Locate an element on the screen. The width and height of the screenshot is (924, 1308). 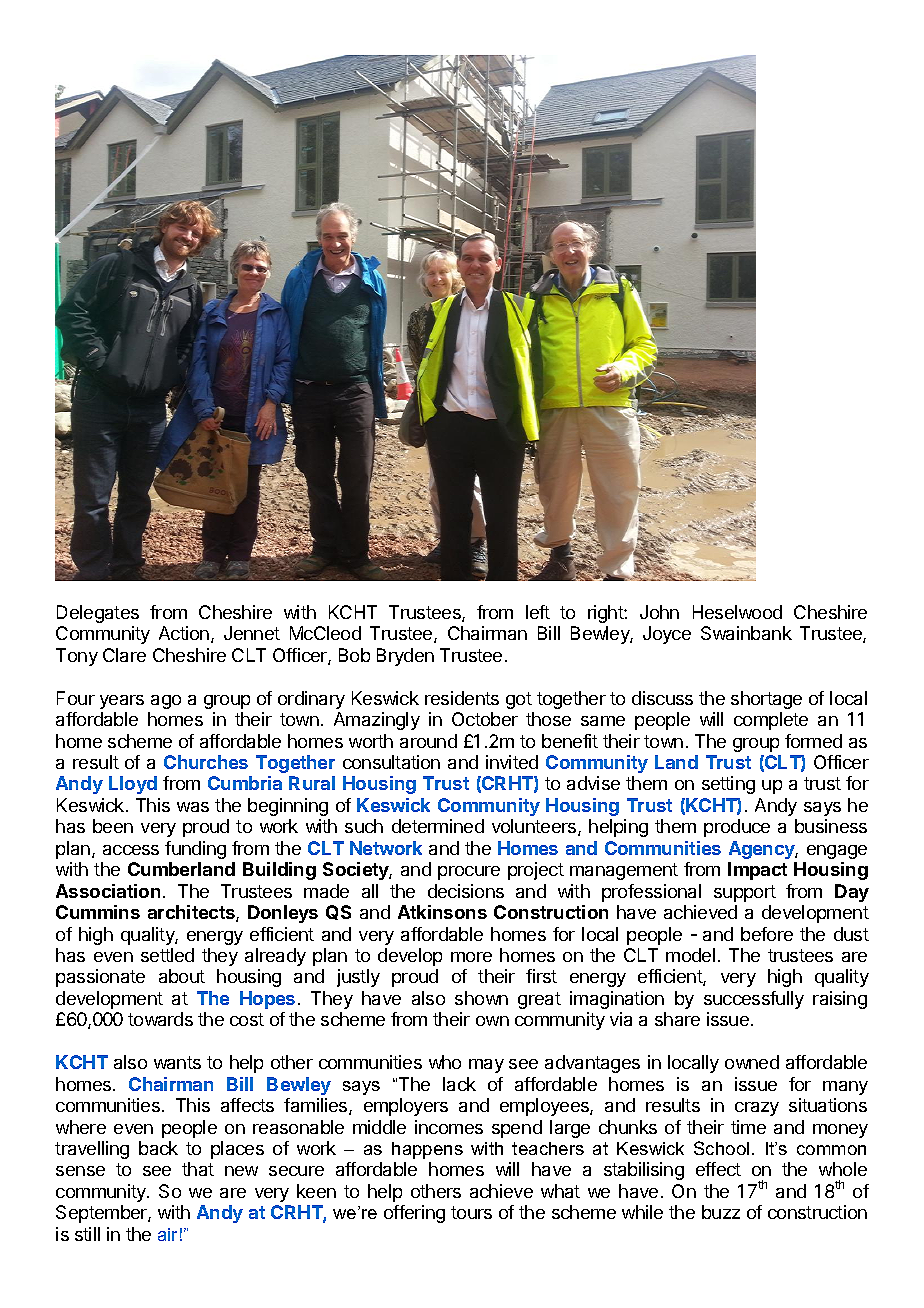
may is located at coordinates (486, 1066).
